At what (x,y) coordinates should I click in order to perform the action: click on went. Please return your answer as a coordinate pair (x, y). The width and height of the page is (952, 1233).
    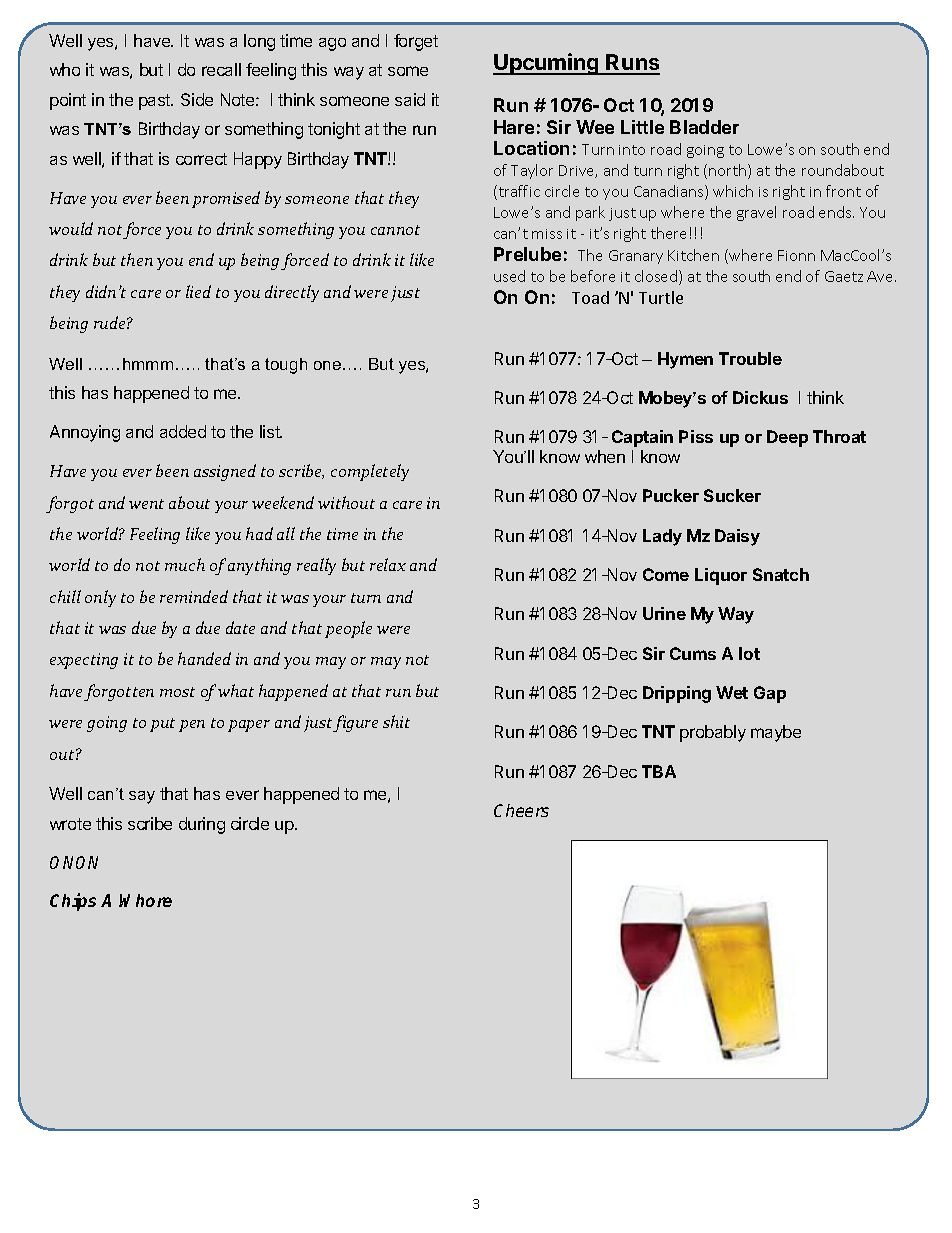
    Looking at the image, I should click on (146, 504).
